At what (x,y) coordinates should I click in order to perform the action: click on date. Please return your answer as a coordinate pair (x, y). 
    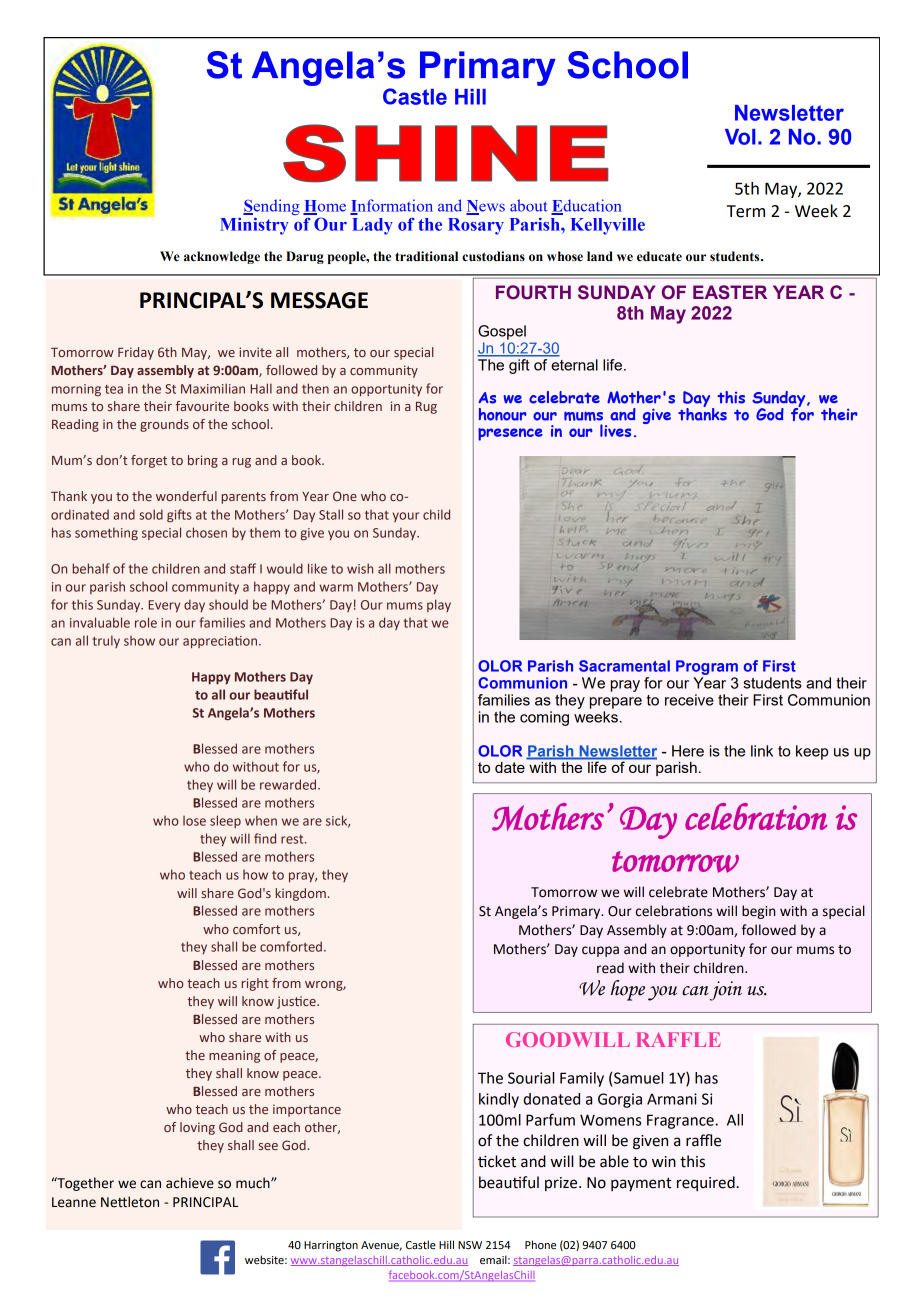
    Looking at the image, I should click on (510, 767).
